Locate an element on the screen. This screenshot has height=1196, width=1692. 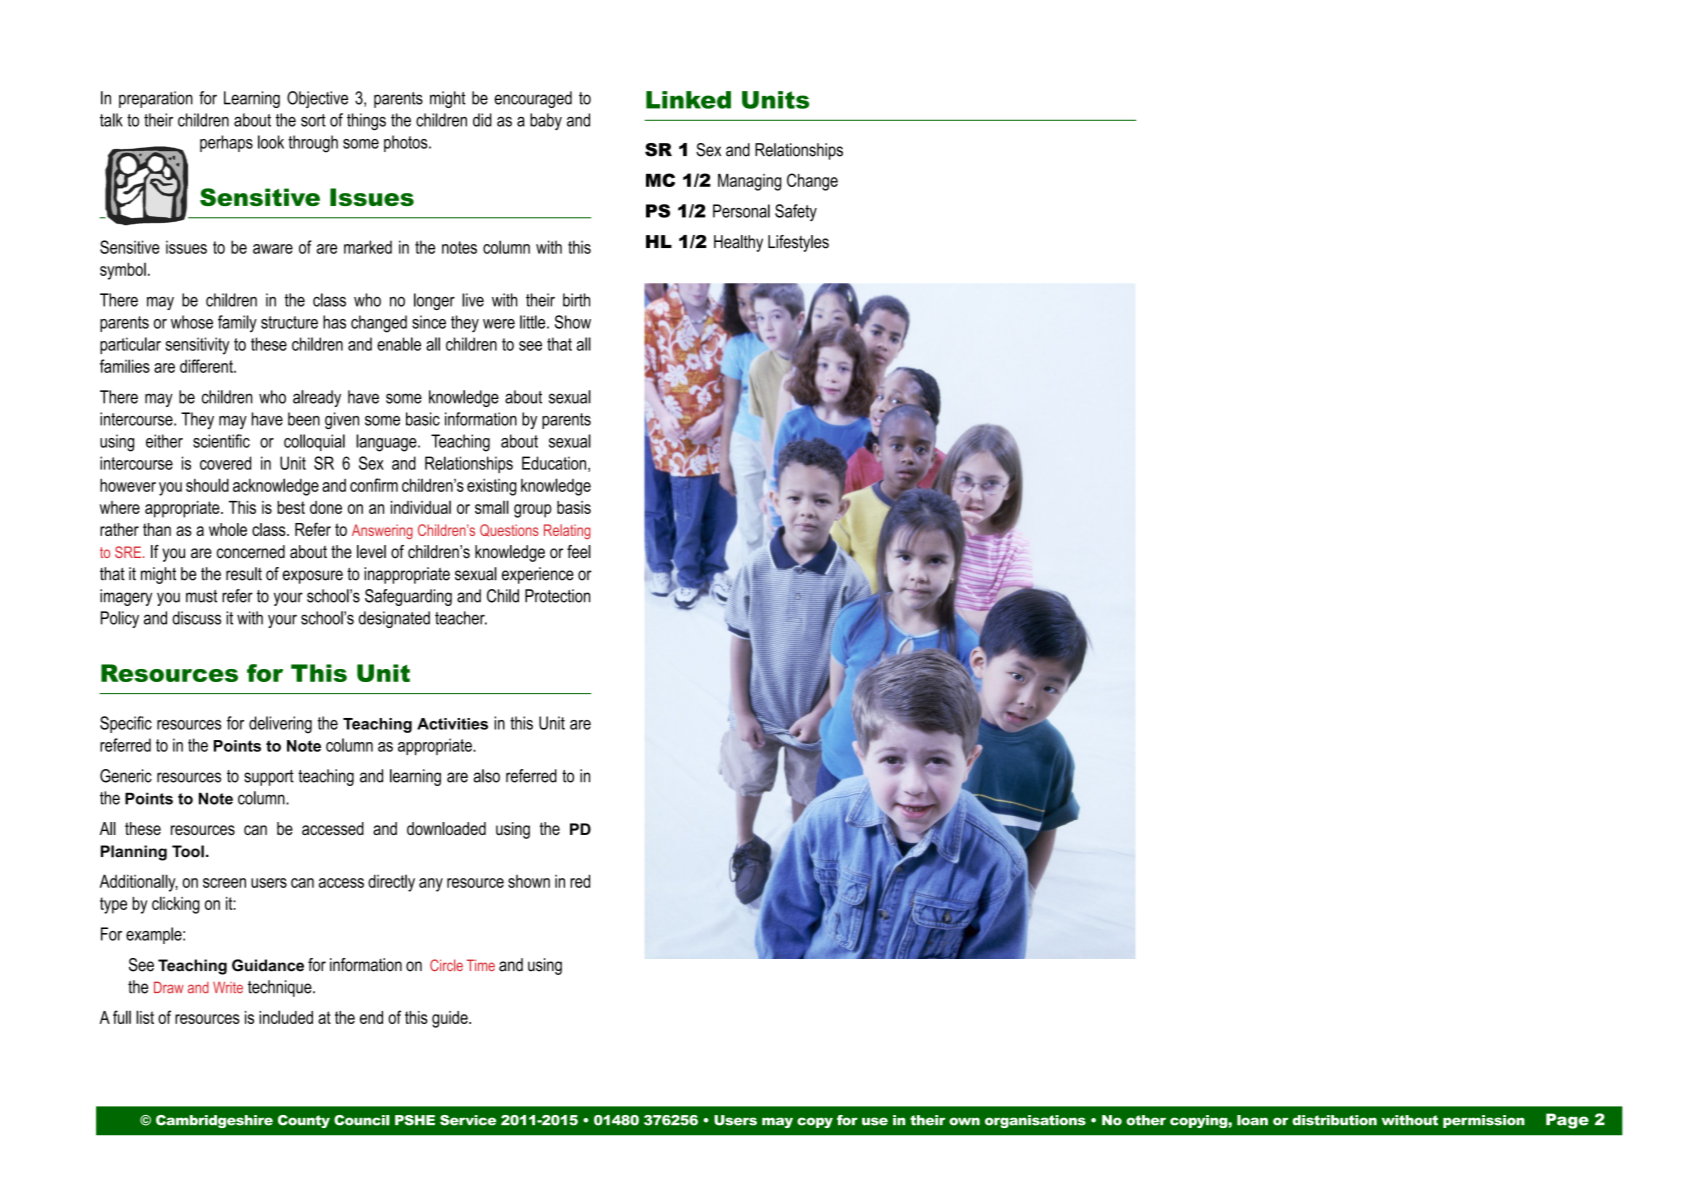
basis is located at coordinates (574, 507).
